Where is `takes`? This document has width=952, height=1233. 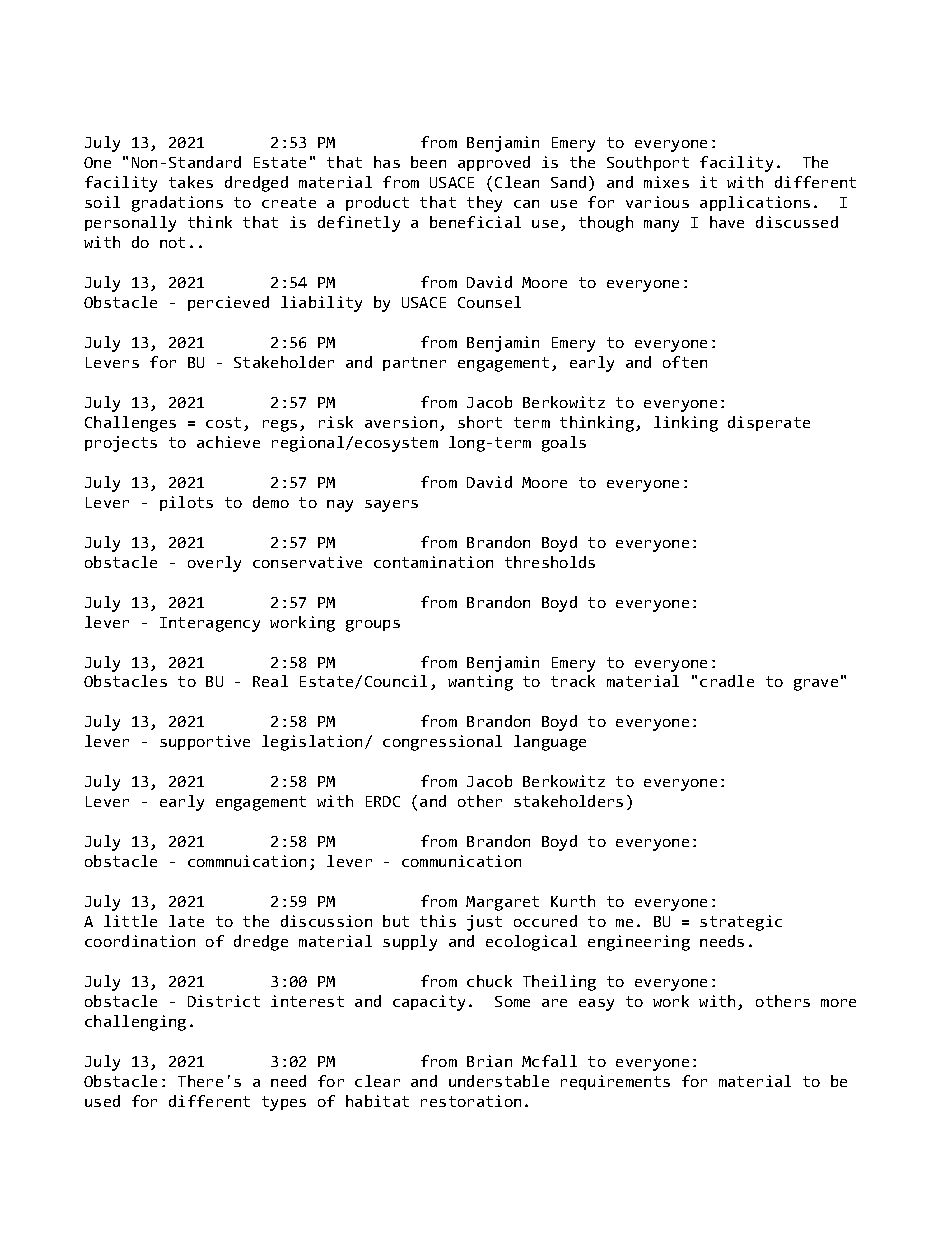
takes is located at coordinates (191, 182).
